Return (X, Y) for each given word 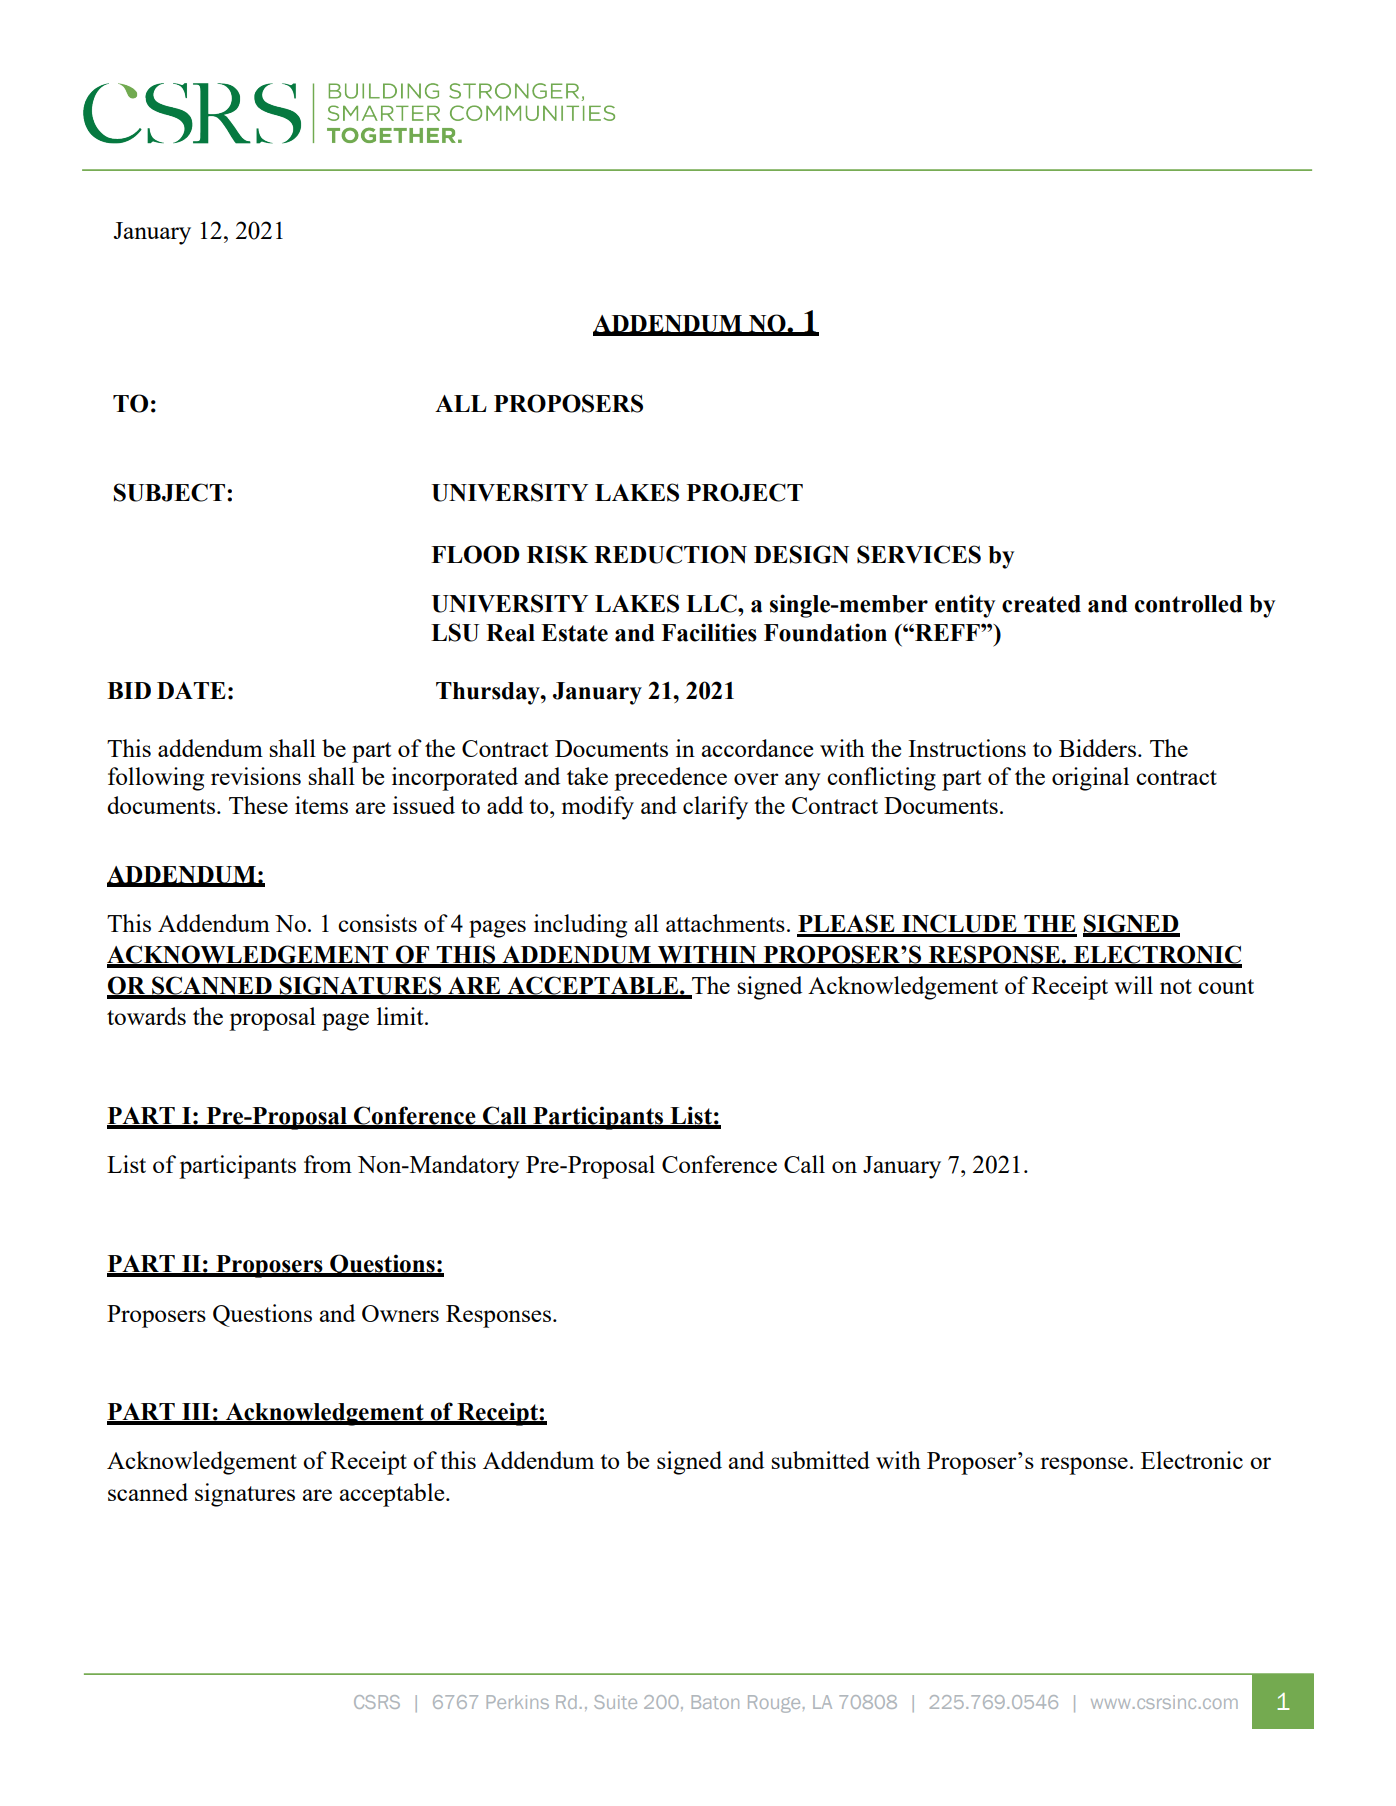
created (1041, 604)
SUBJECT (169, 492)
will (1133, 985)
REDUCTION (670, 554)
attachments (725, 923)
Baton (715, 1702)
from (328, 1164)
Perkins (518, 1702)
